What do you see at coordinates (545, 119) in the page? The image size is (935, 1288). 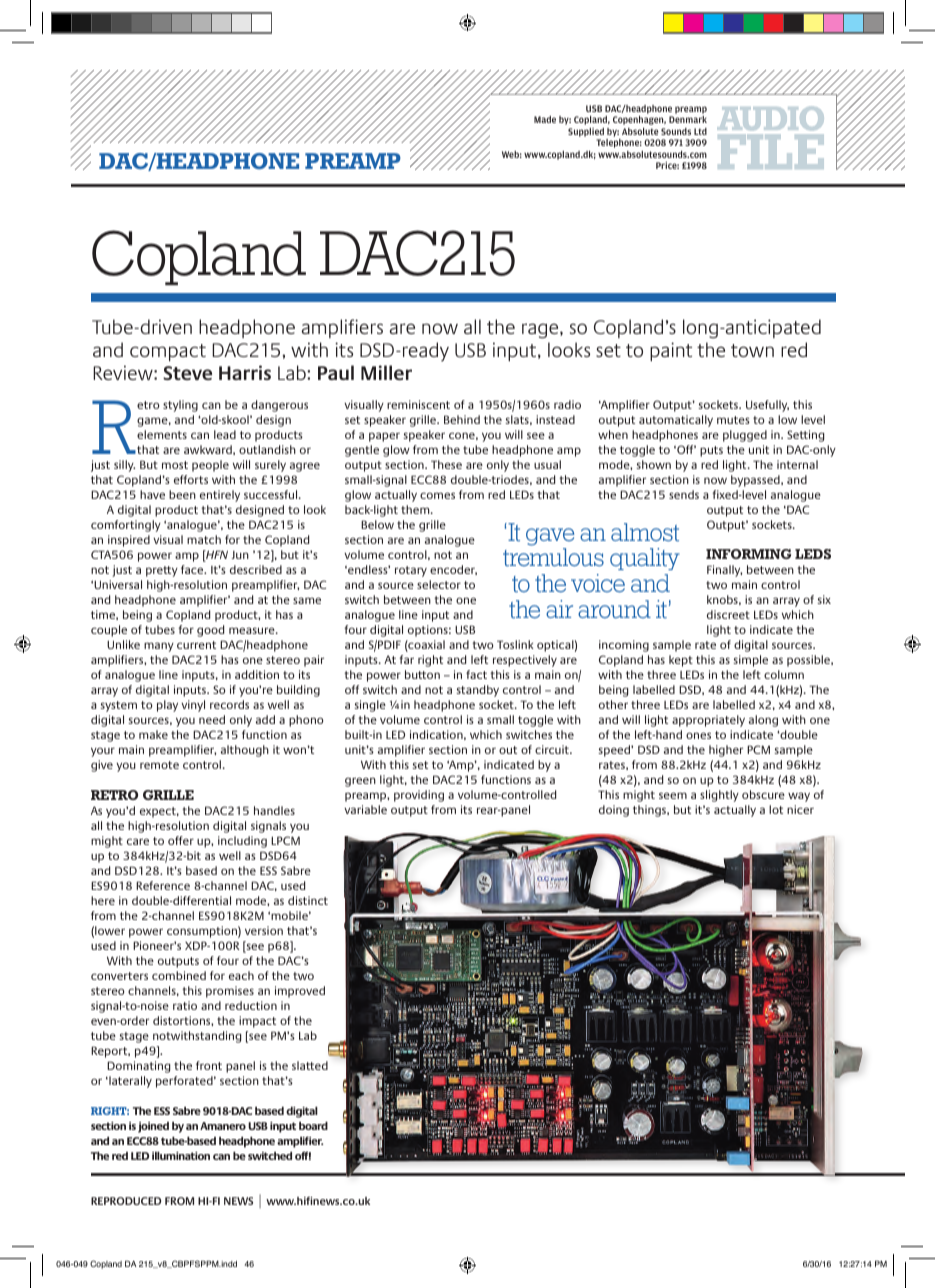 I see `Made` at bounding box center [545, 119].
